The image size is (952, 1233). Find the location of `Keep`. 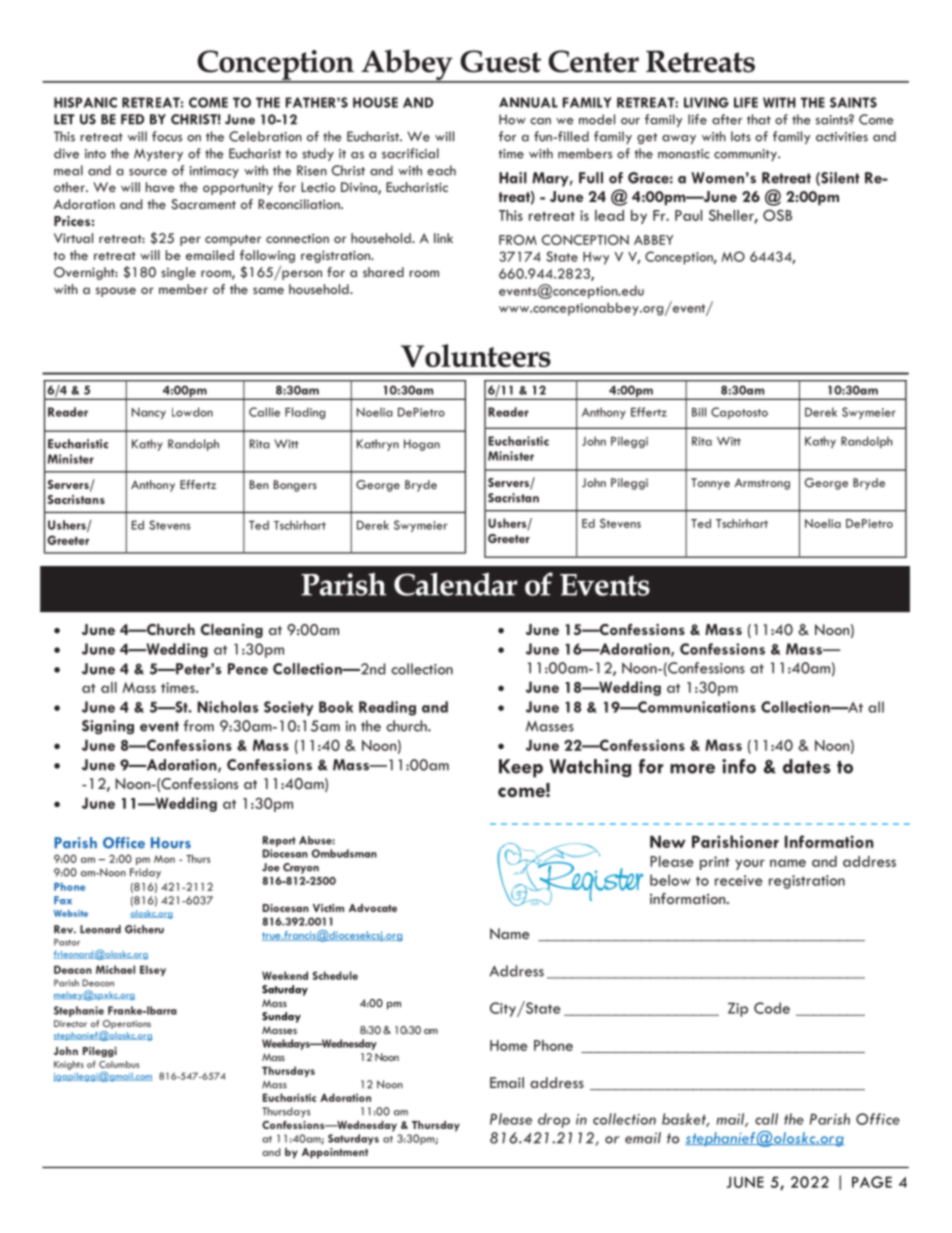

Keep is located at coordinates (521, 768).
